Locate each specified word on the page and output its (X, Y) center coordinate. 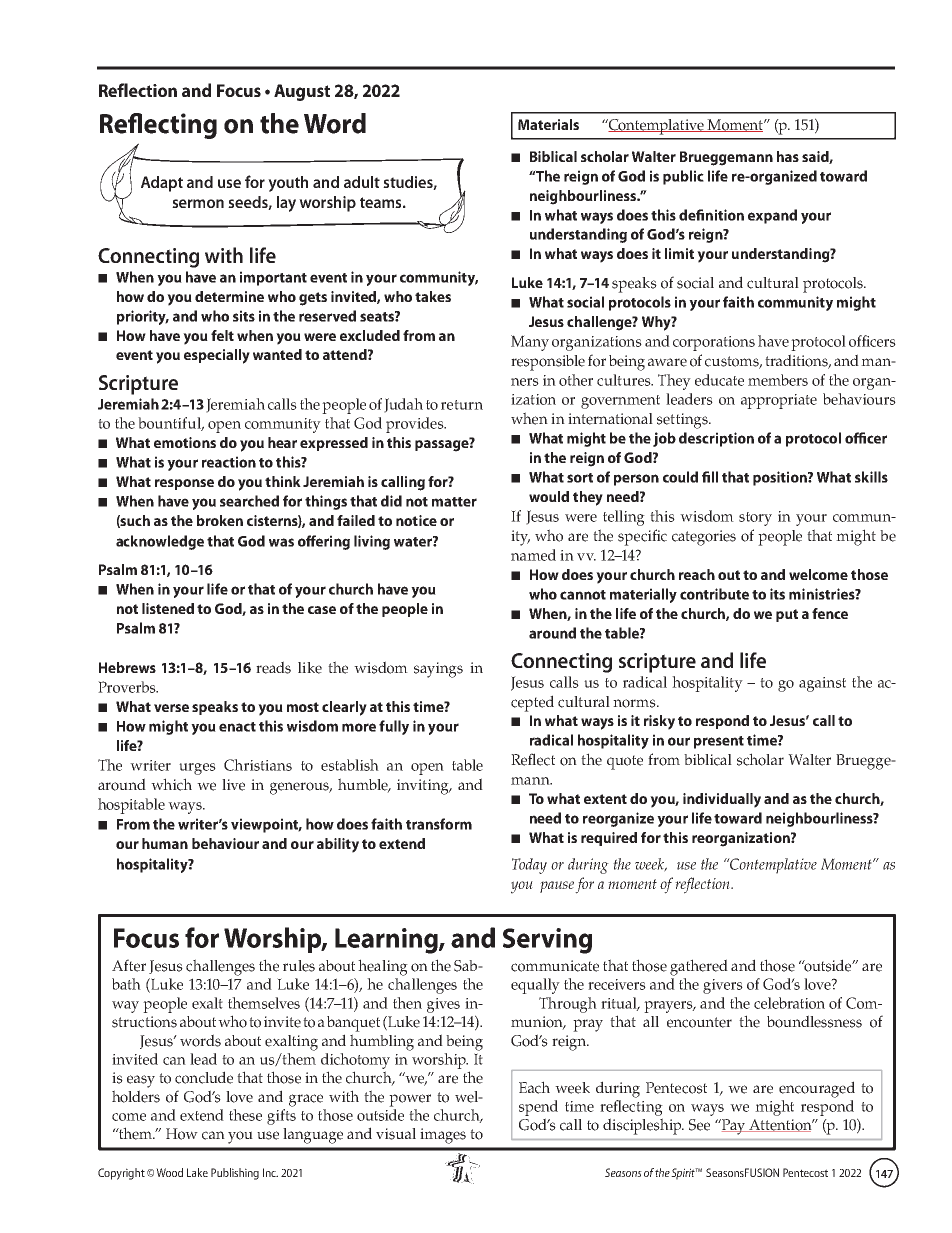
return (462, 405)
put (787, 615)
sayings (438, 670)
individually (722, 800)
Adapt (162, 184)
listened (168, 608)
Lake (197, 1172)
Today (529, 866)
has (788, 156)
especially (217, 356)
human (165, 843)
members (778, 380)
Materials (548, 124)
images (443, 1136)
